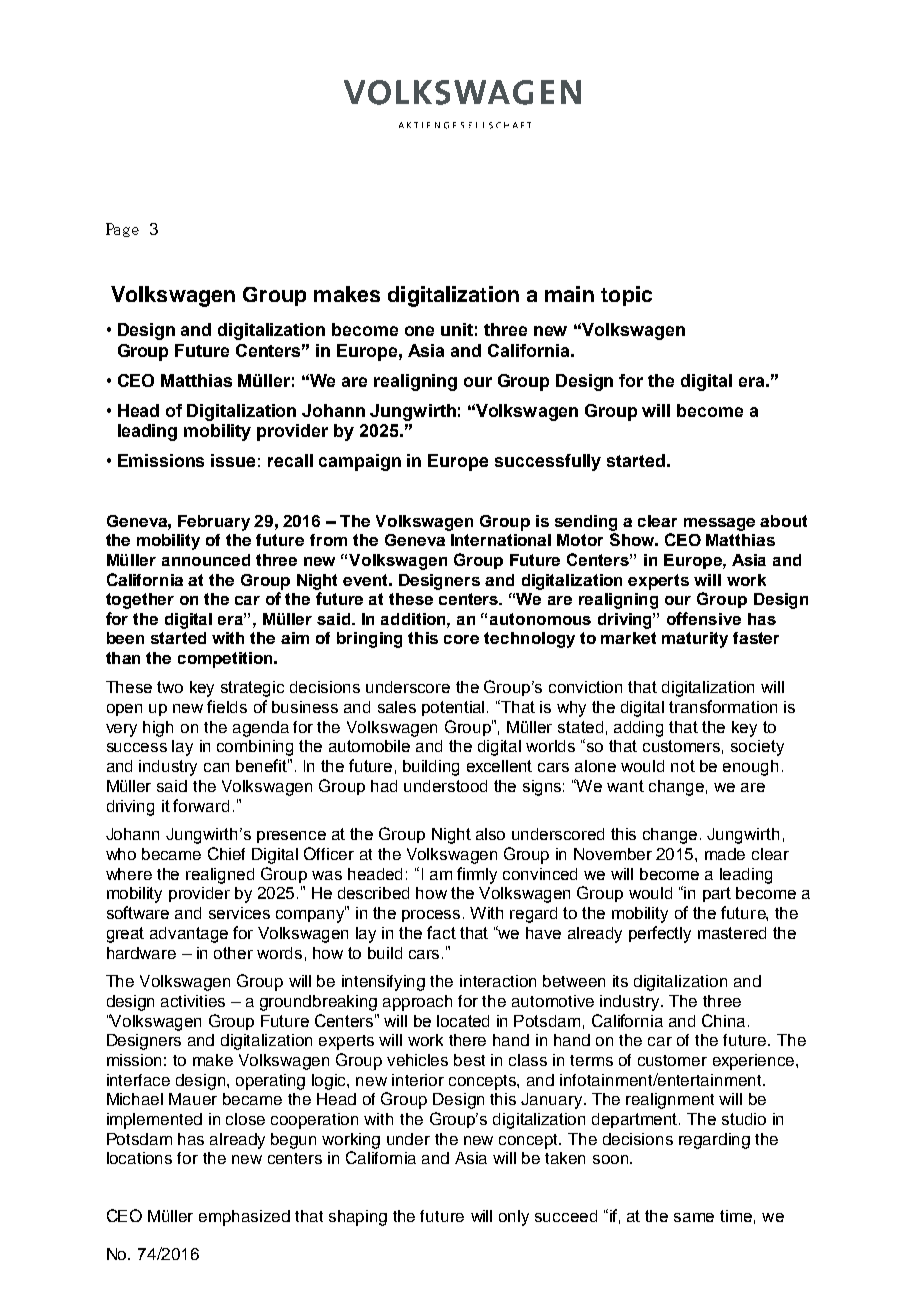 This screenshot has height=1308, width=924. What do you see at coordinates (227, 706) in the screenshot?
I see `fields` at bounding box center [227, 706].
